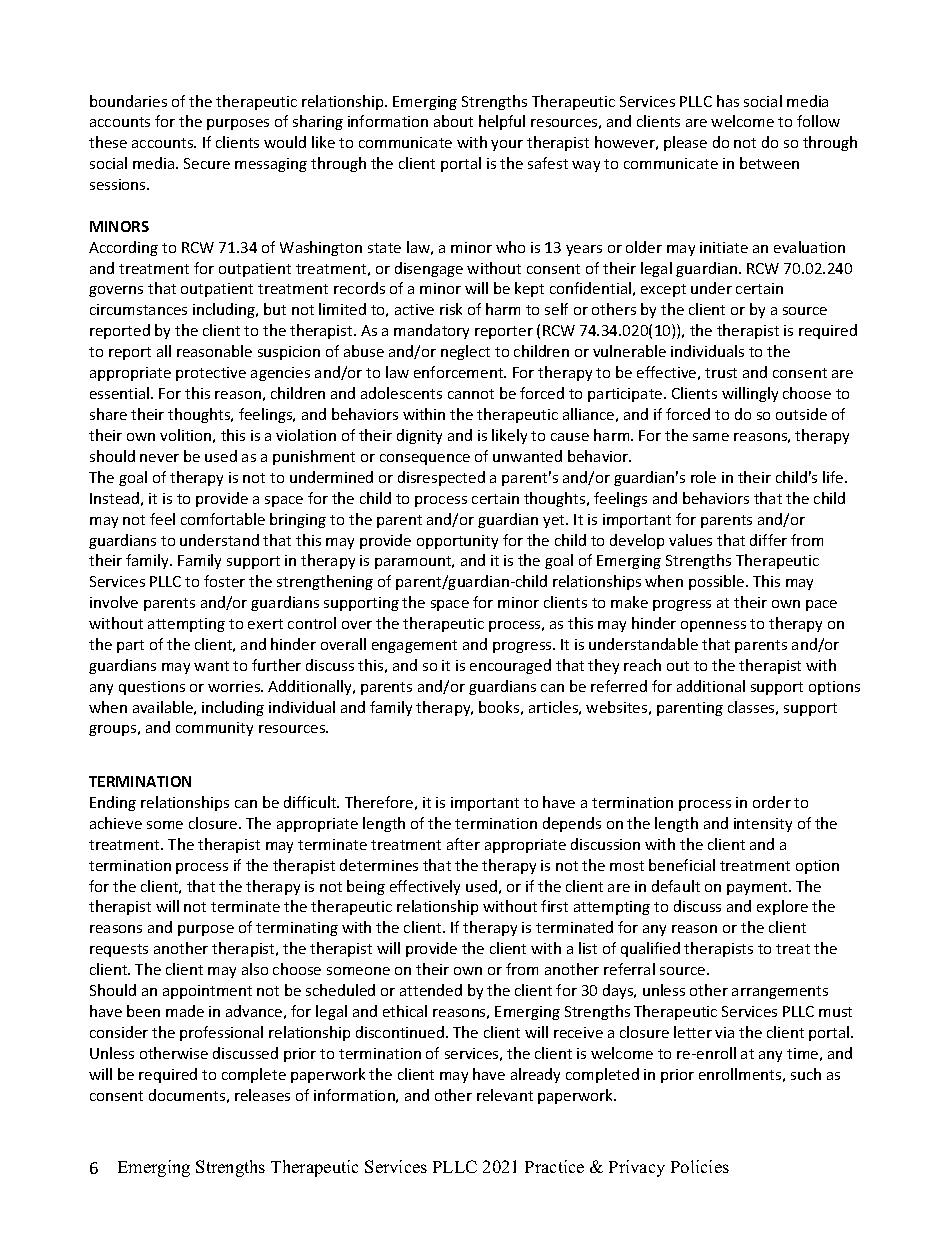  Describe the element at coordinates (772, 802) in the screenshot. I see `order` at that location.
